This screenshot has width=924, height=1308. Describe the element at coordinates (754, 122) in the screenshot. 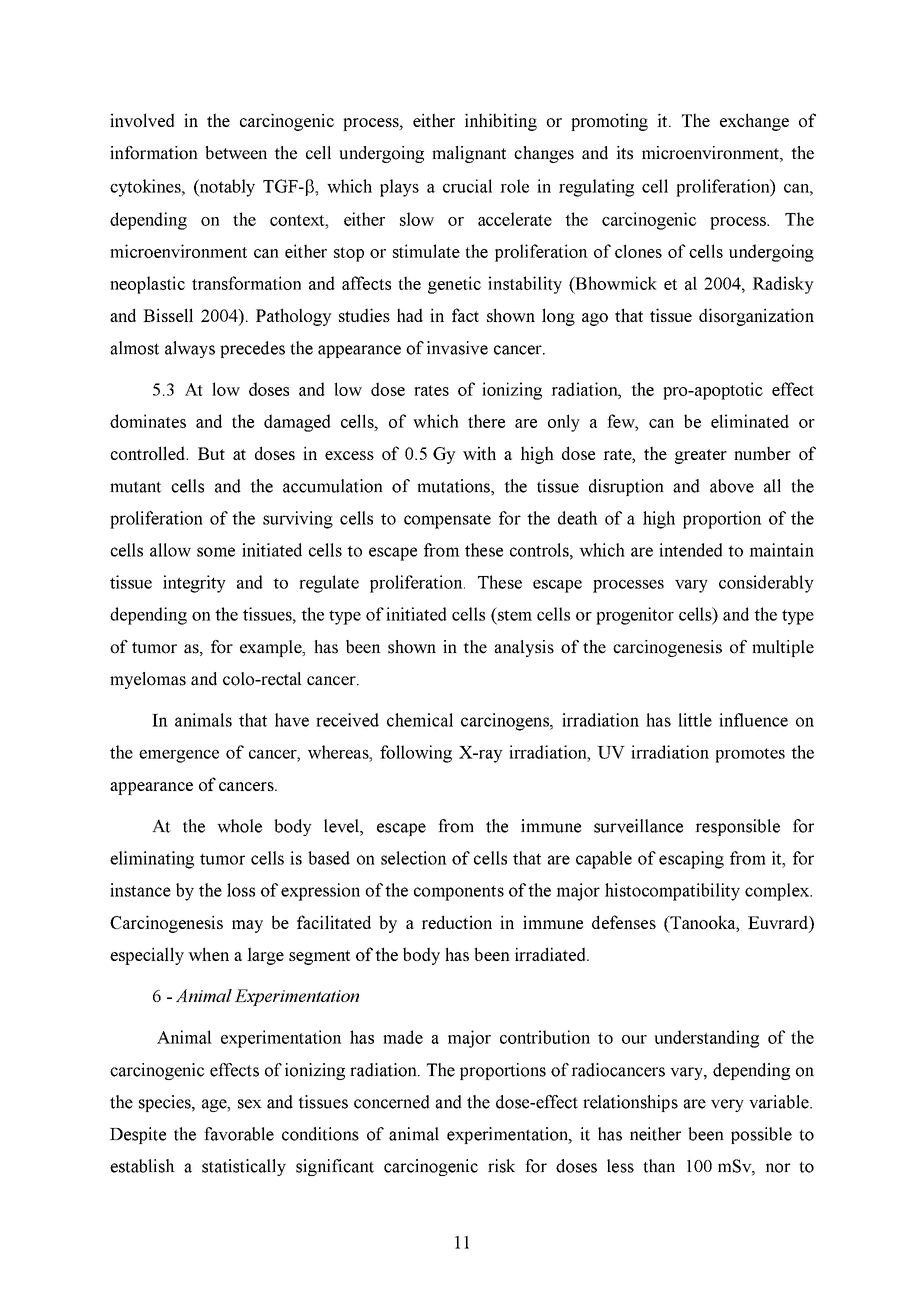

I see `exchange` at that location.
